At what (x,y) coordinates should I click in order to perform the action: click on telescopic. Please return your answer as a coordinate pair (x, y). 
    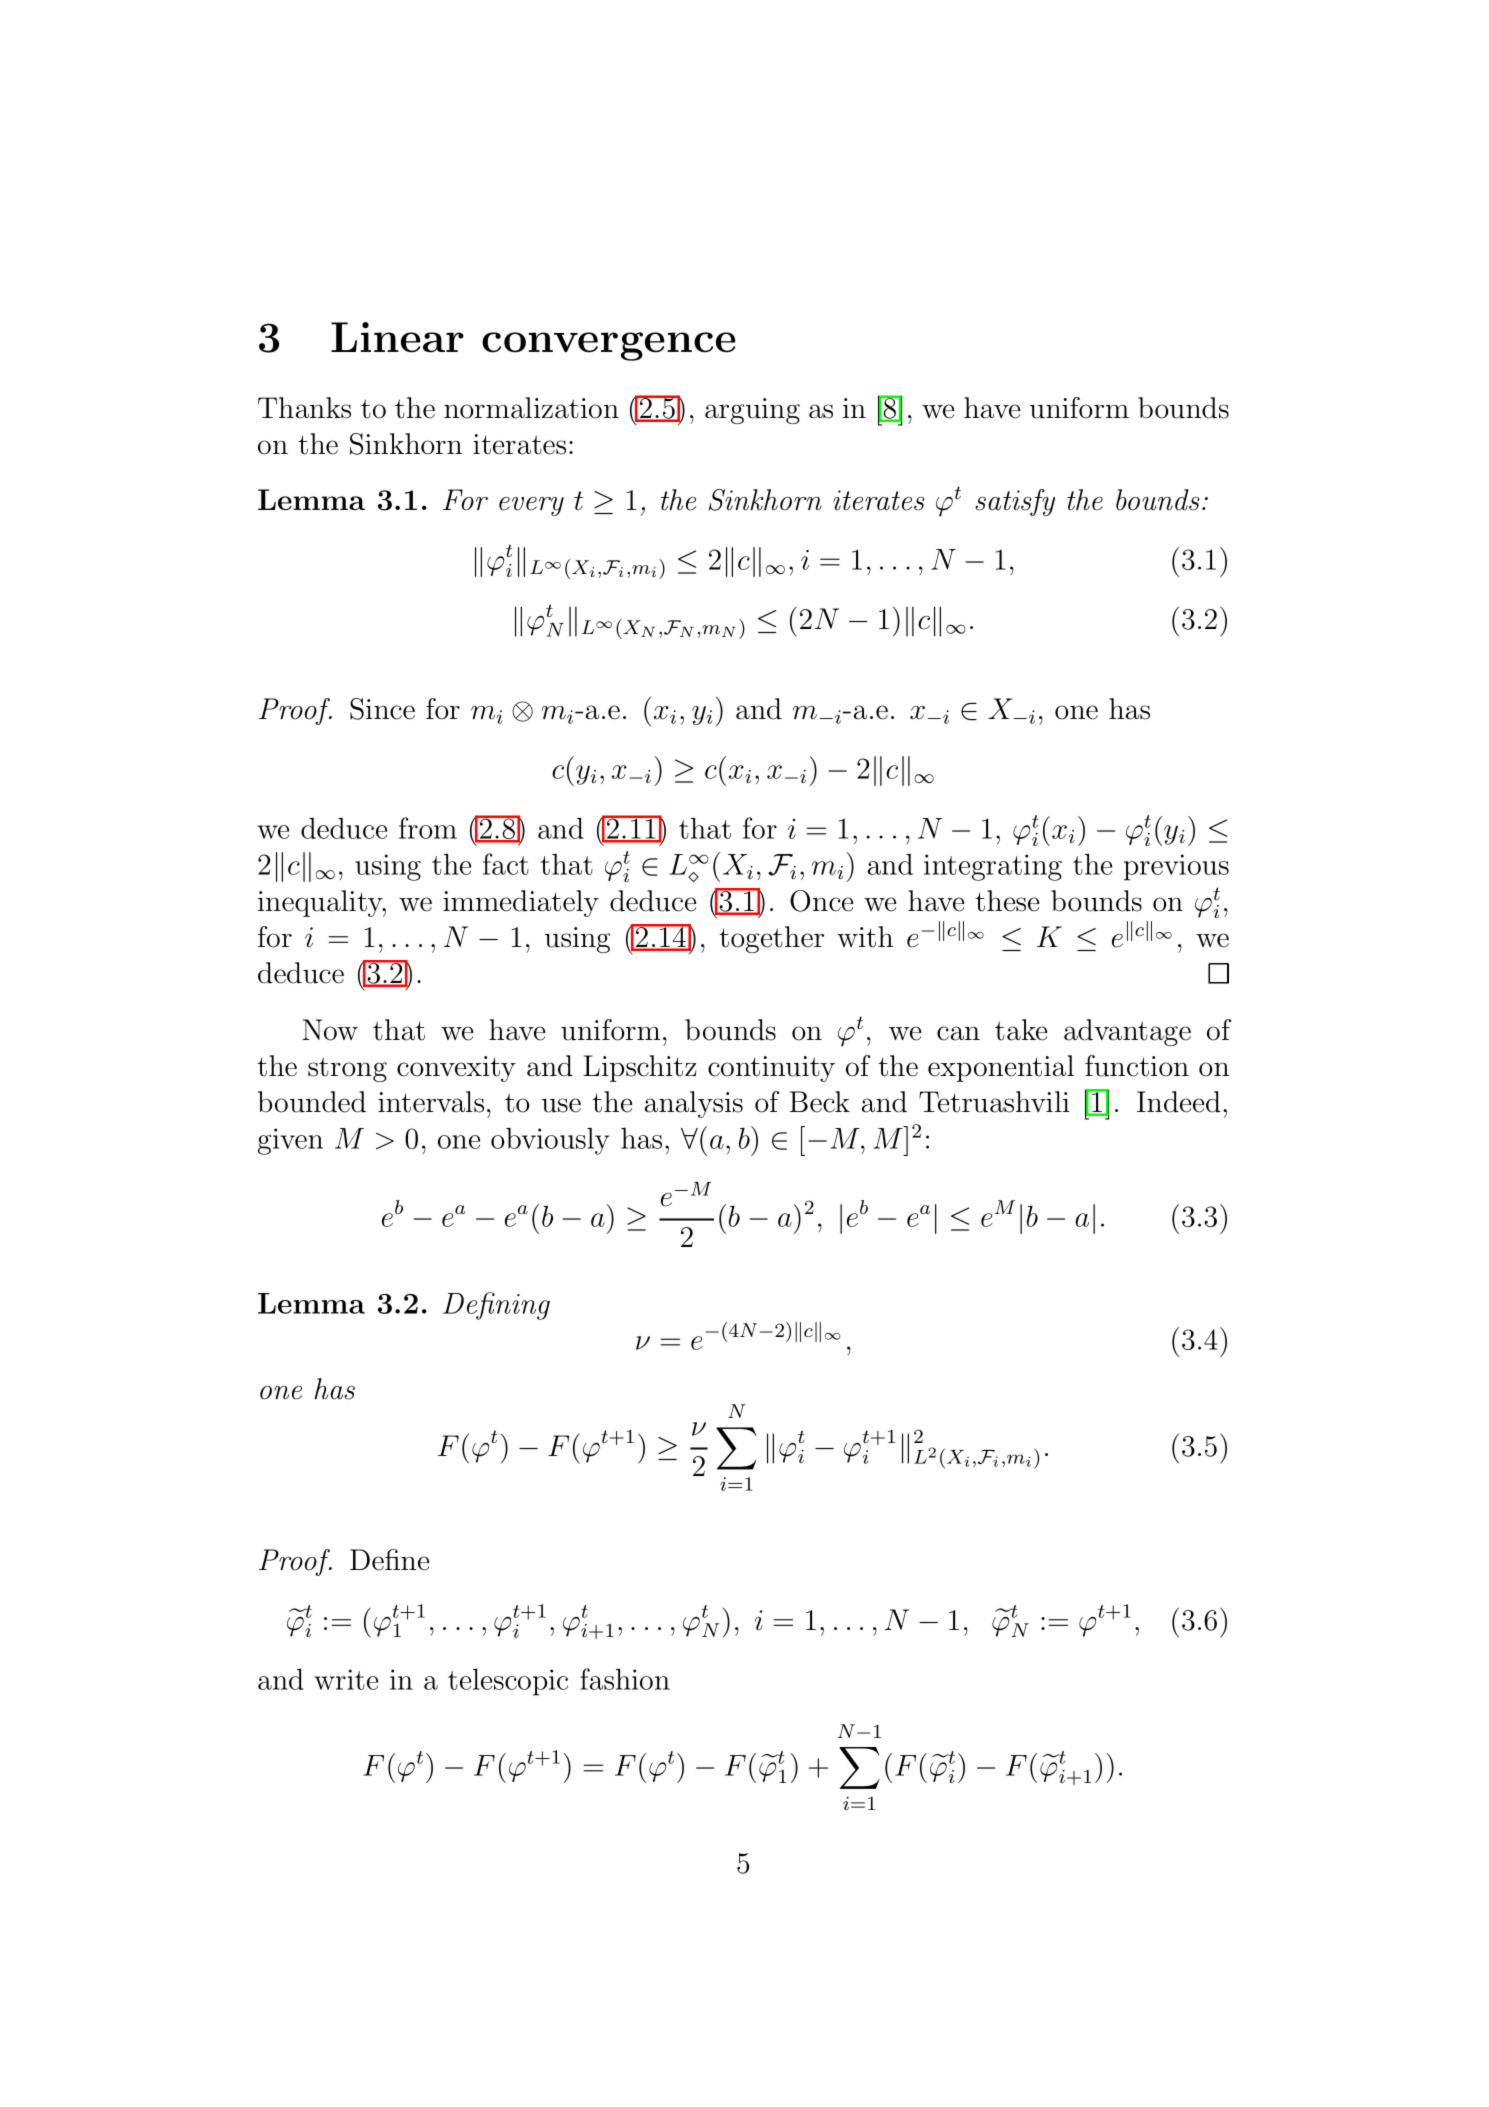
    Looking at the image, I should click on (508, 1682).
